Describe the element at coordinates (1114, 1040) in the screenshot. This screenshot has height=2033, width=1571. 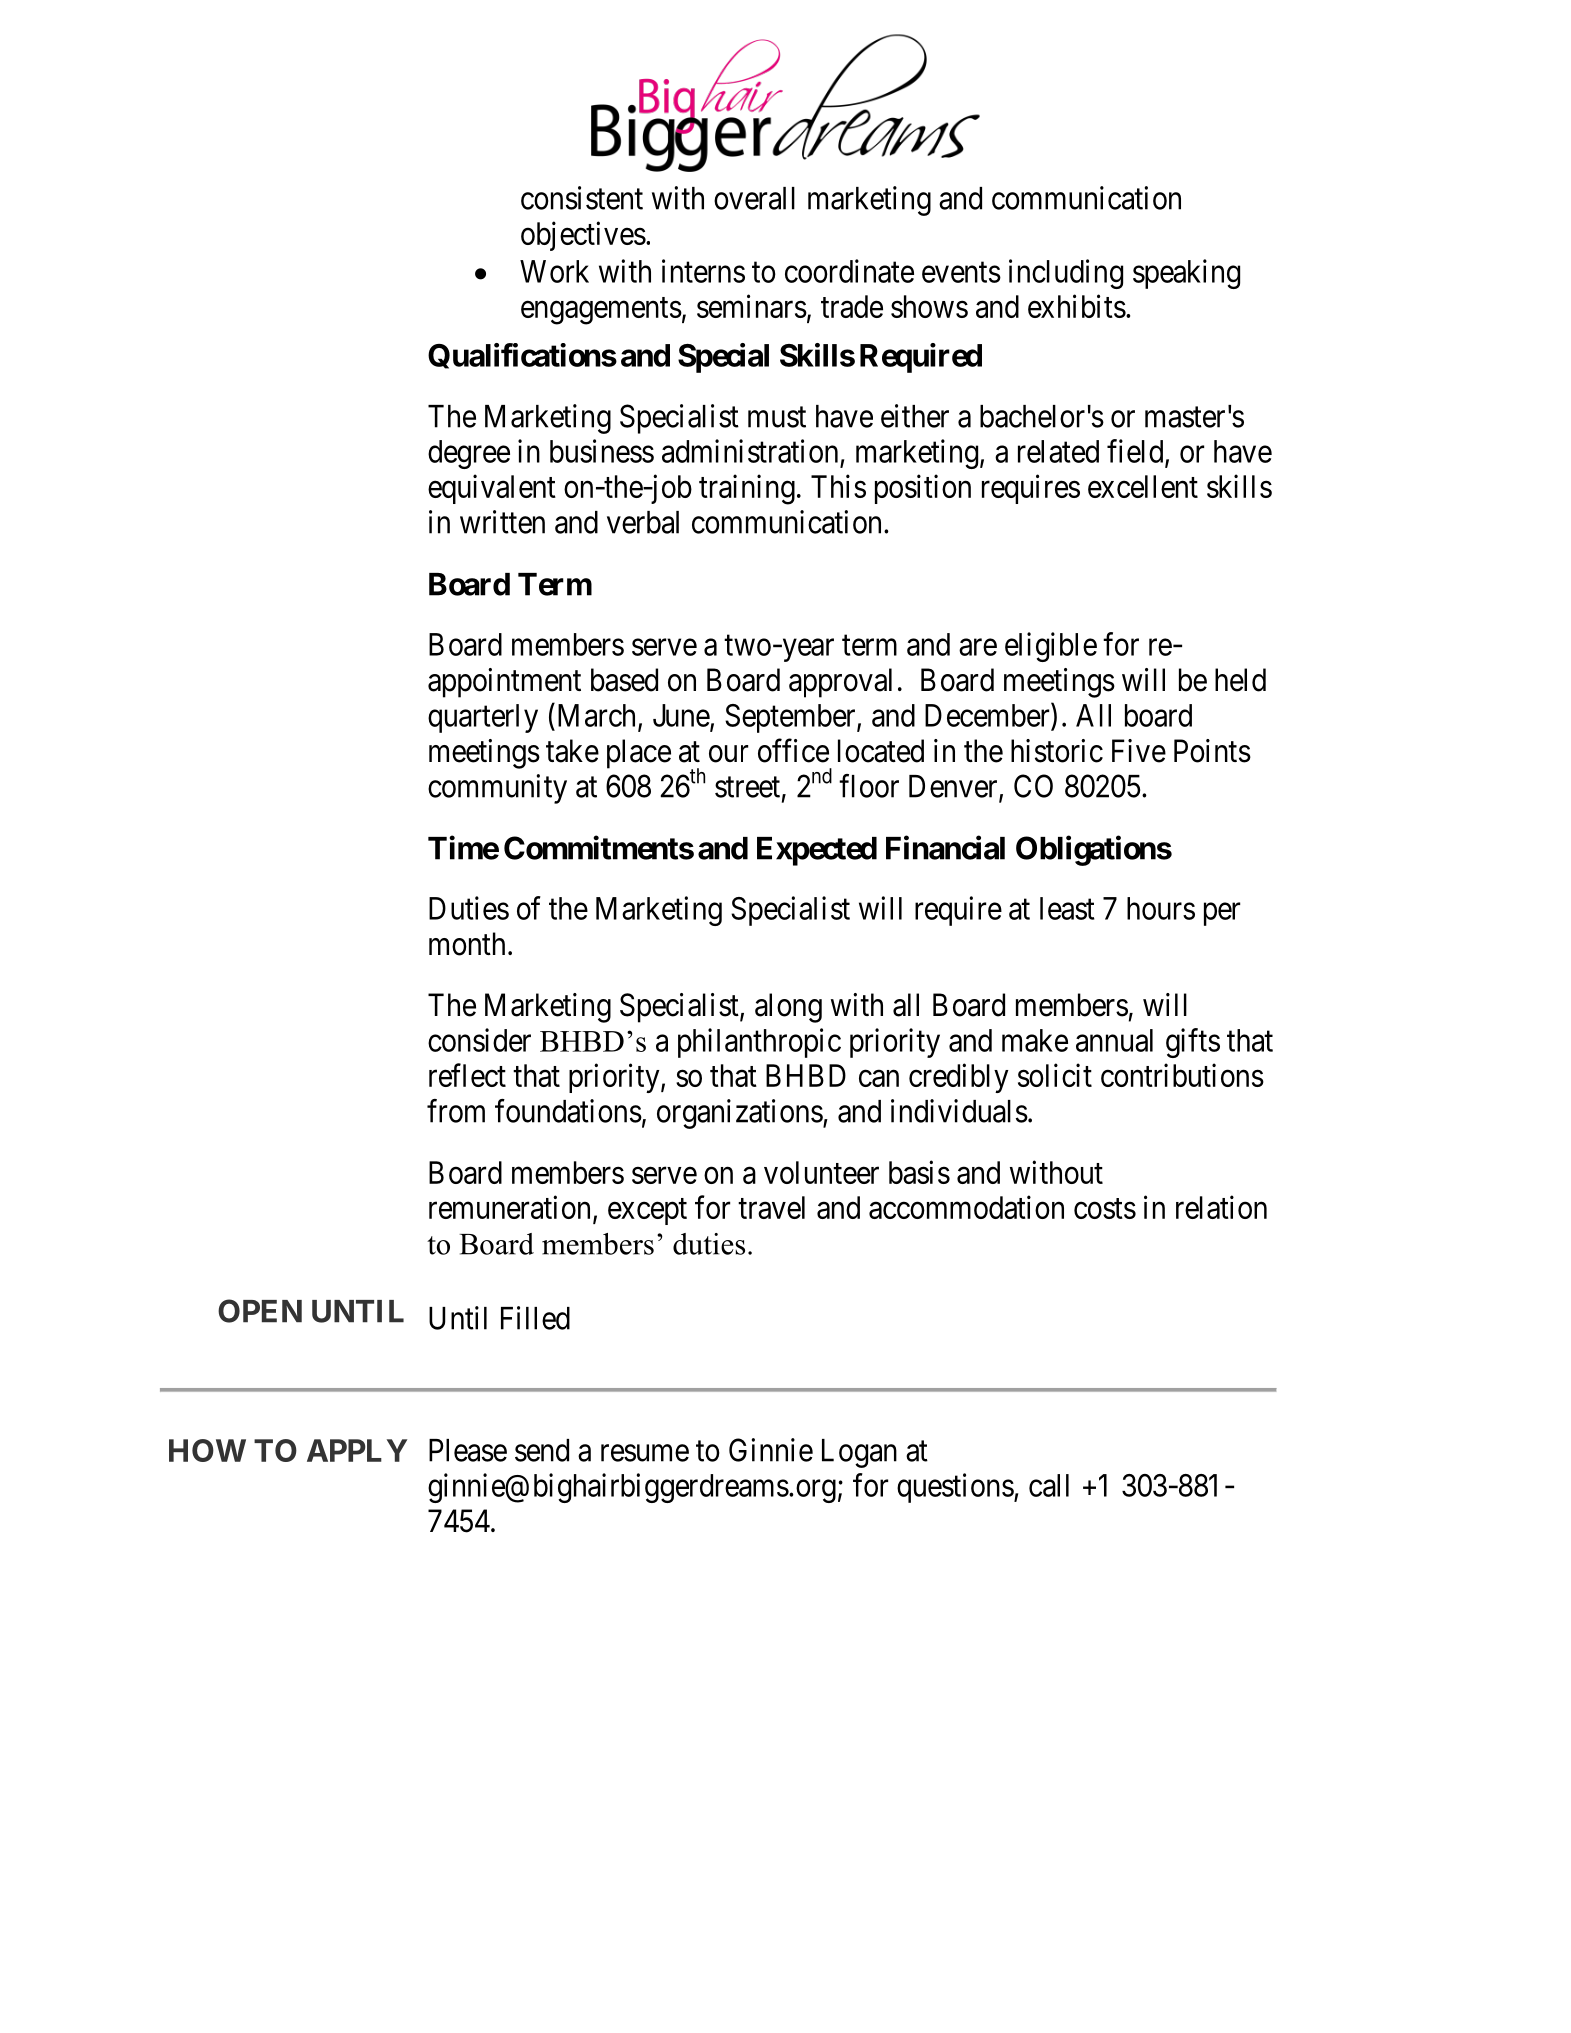
I see `annual` at that location.
